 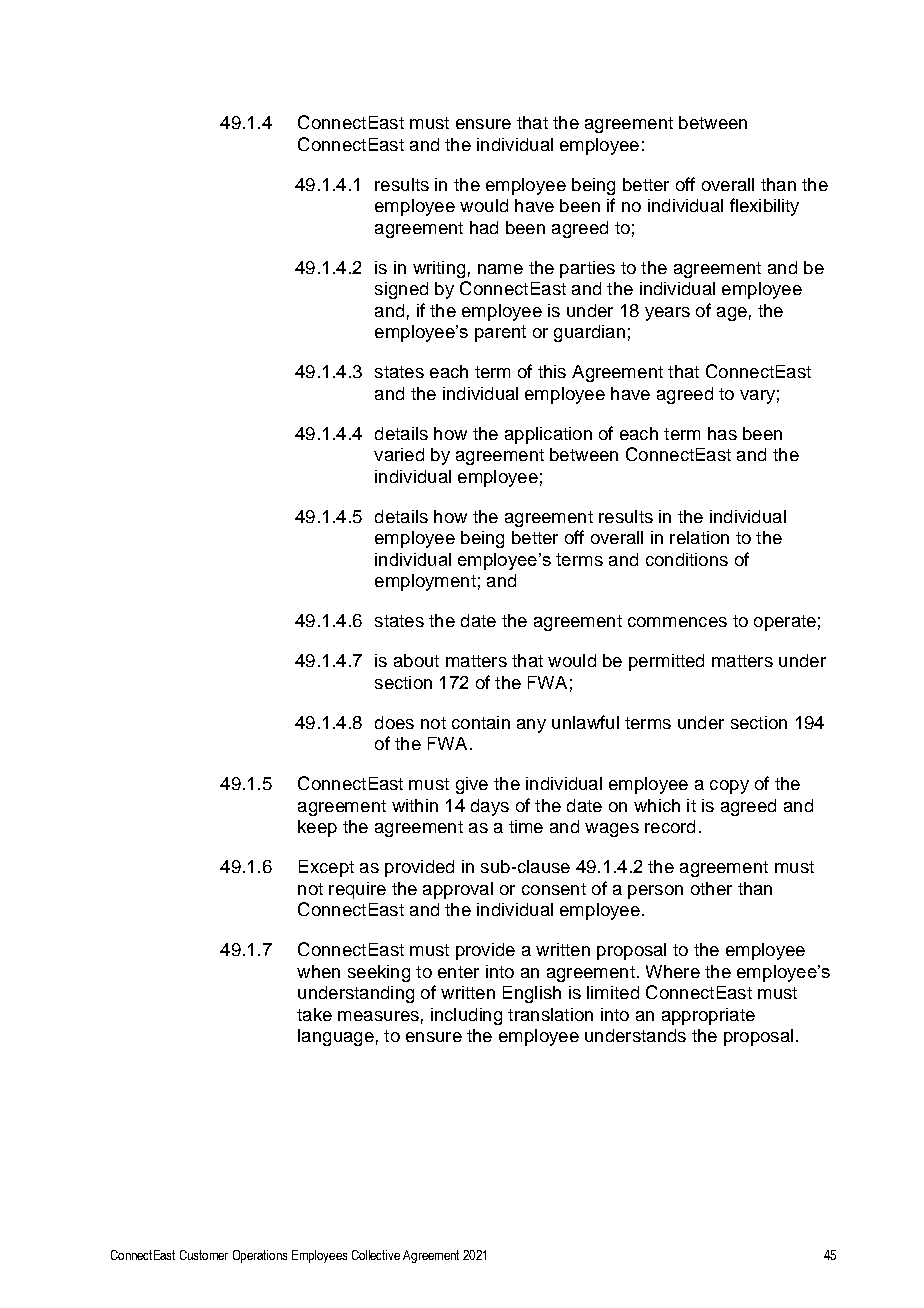 I want to click on signed, so click(x=401, y=290).
